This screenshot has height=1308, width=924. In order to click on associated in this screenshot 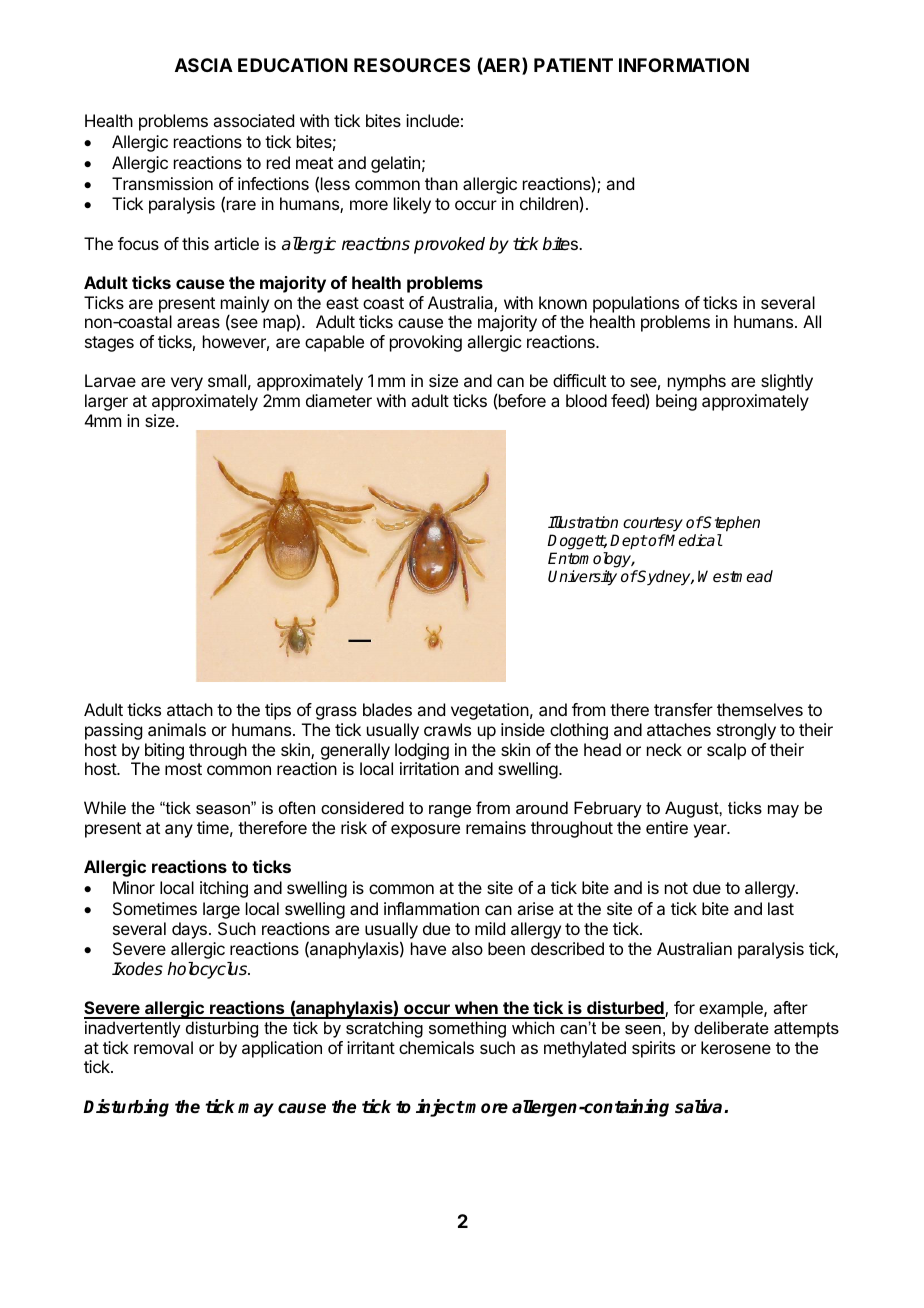, I will do `click(253, 120)`.
